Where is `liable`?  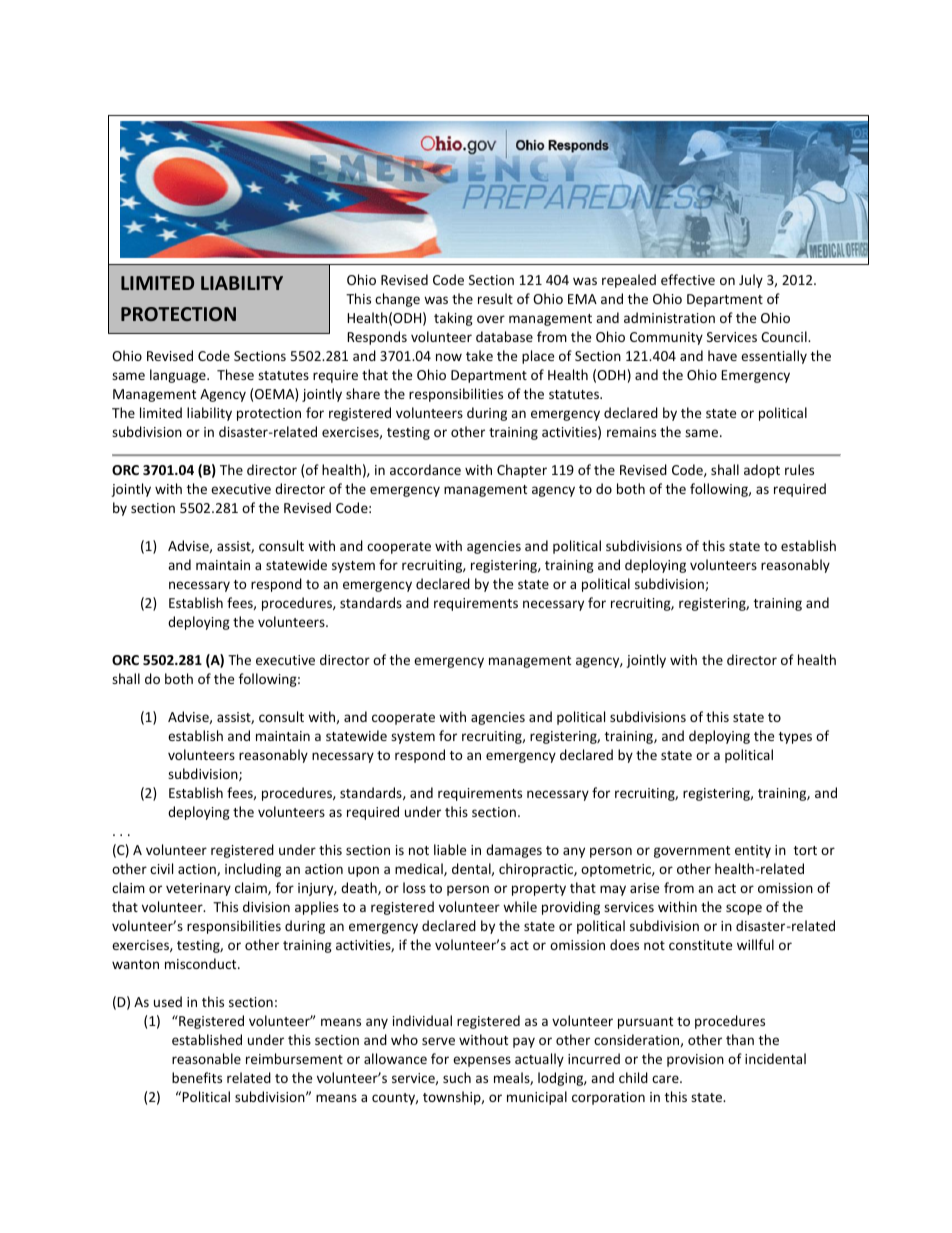
liable is located at coordinates (450, 849).
